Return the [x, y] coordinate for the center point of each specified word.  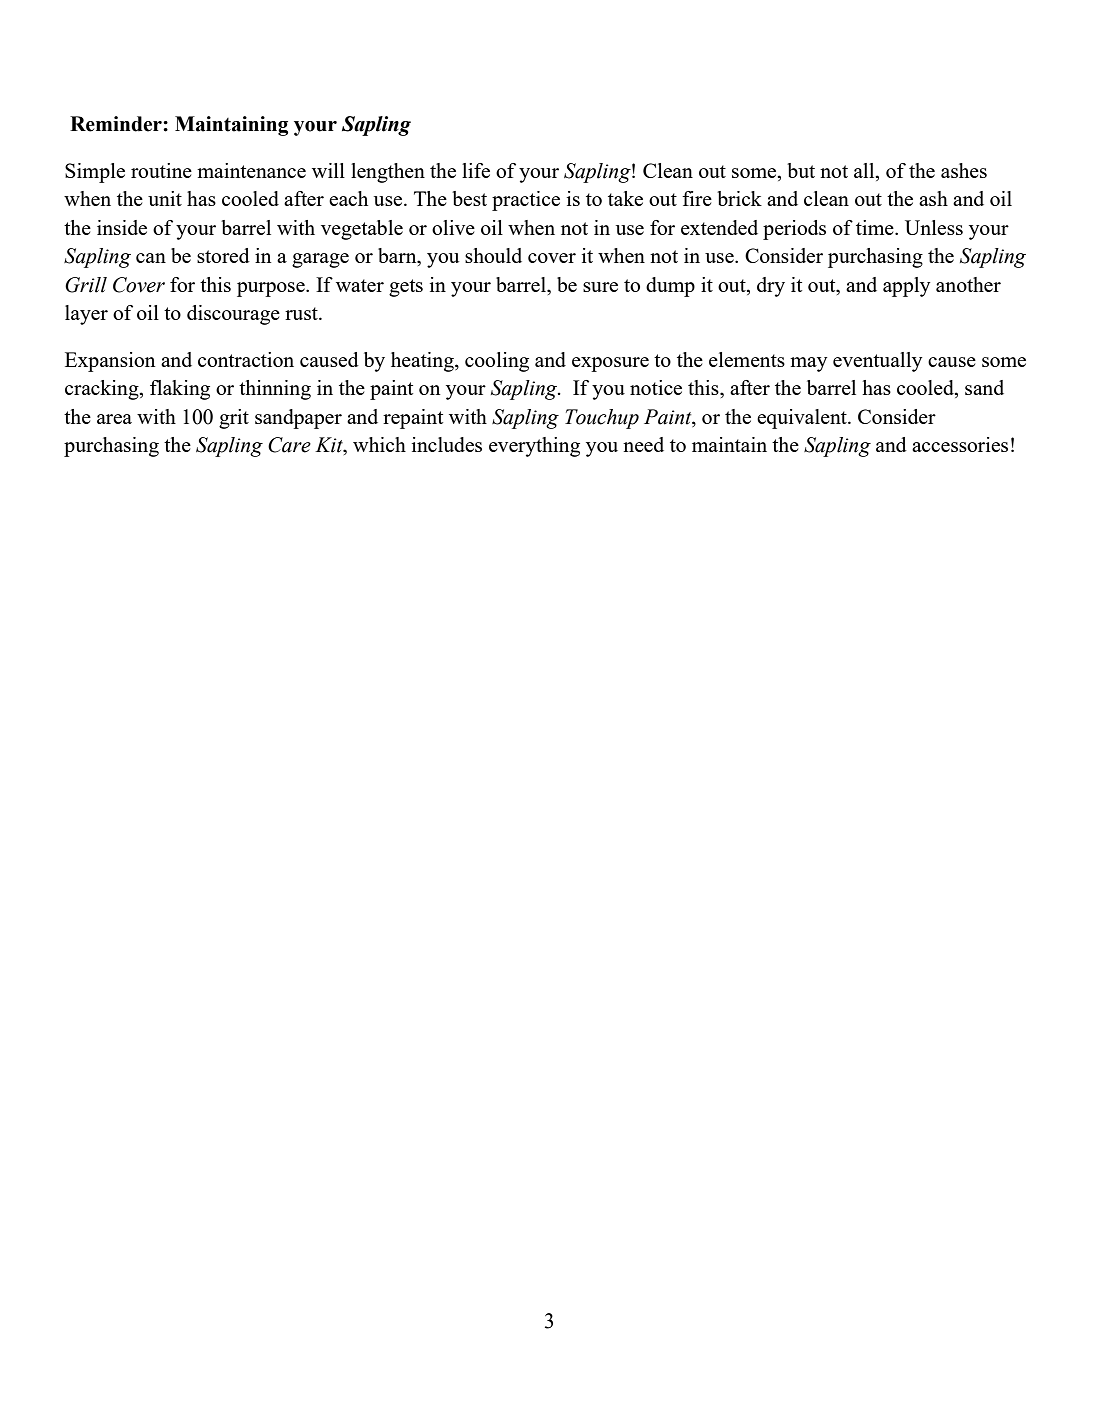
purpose [272, 289]
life [476, 170]
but [801, 170]
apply [906, 287]
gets [406, 288]
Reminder [117, 124]
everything [534, 447]
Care [289, 445]
